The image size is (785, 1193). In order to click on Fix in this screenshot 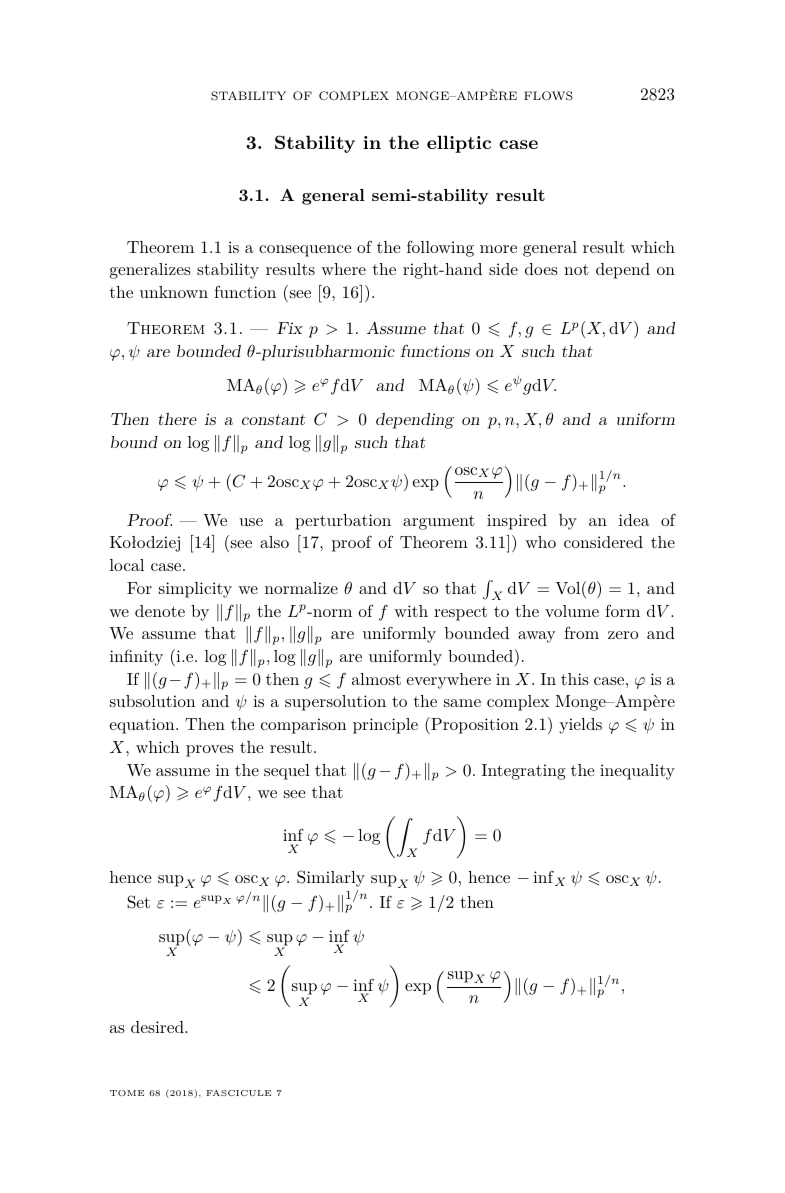, I will do `click(290, 328)`.
